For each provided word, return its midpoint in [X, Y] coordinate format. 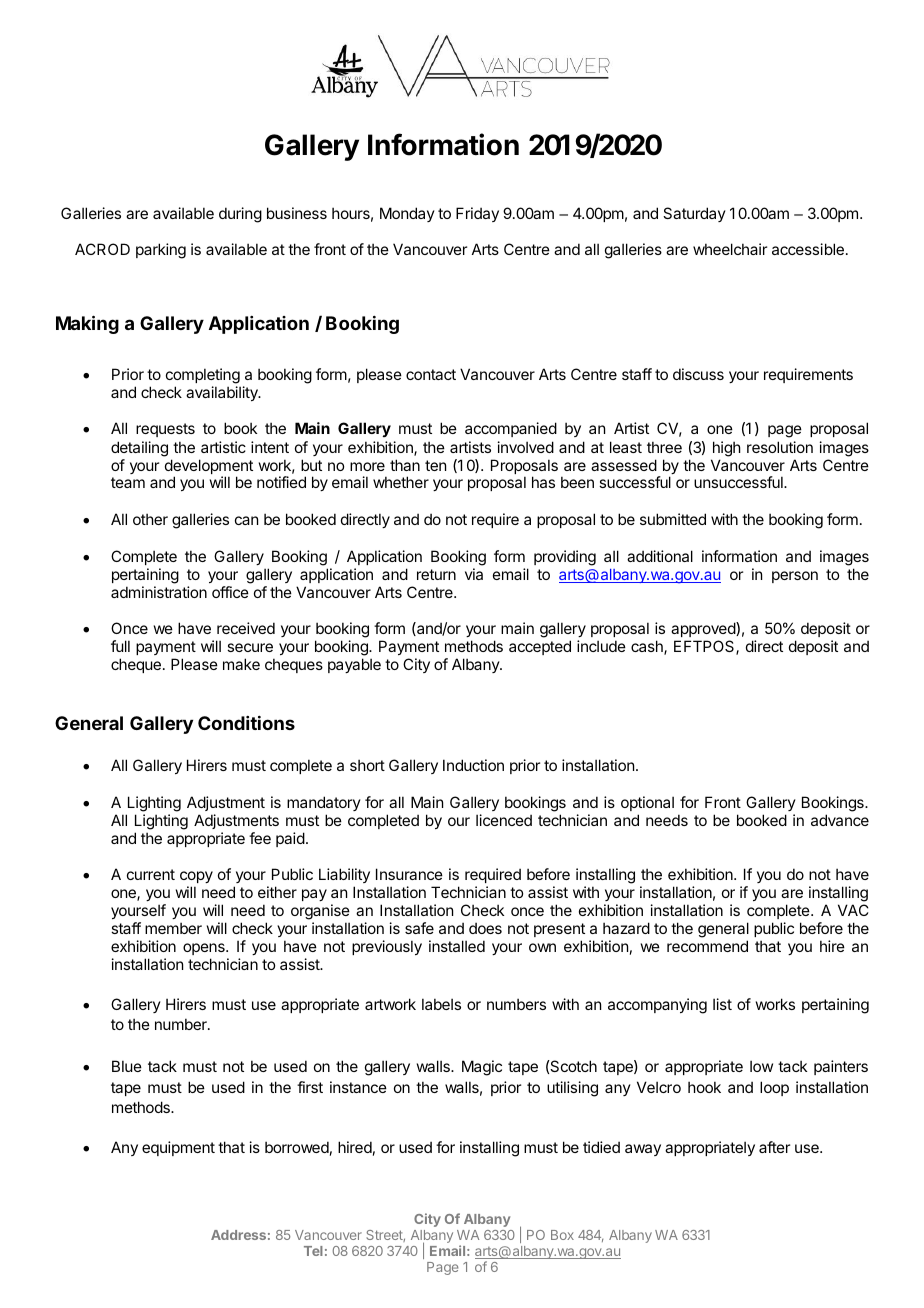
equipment [178, 1148]
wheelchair [730, 249]
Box [562, 1235]
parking [161, 251]
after [774, 1147]
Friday [477, 214]
